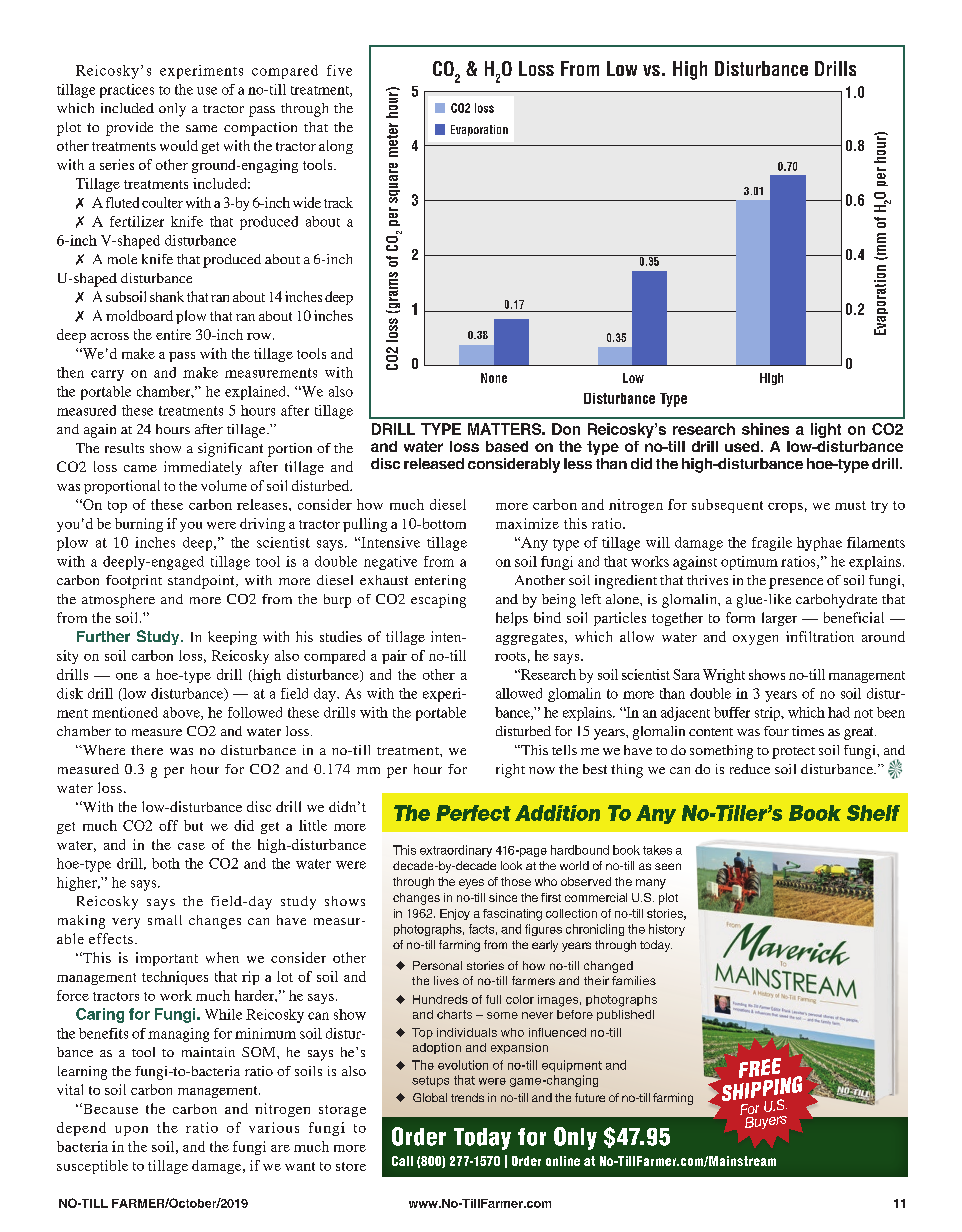 Image resolution: width=962 pixels, height=1232 pixels. What do you see at coordinates (765, 429) in the document?
I see `shines` at bounding box center [765, 429].
